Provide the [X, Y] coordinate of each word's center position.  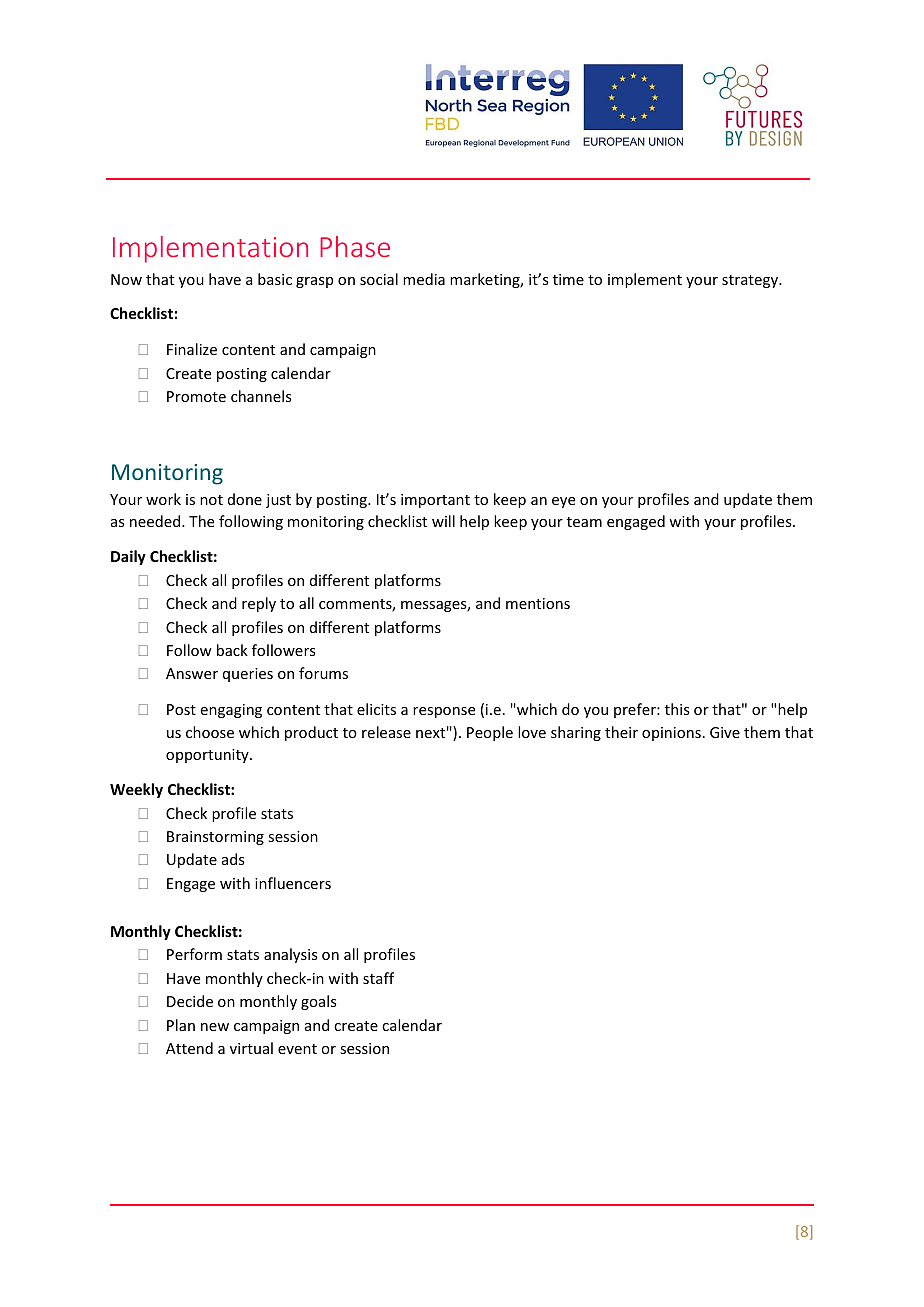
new [215, 1027]
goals [318, 1002]
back [232, 650]
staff [378, 978]
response [444, 712]
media [424, 279]
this [677, 709]
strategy [751, 281]
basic [275, 279]
